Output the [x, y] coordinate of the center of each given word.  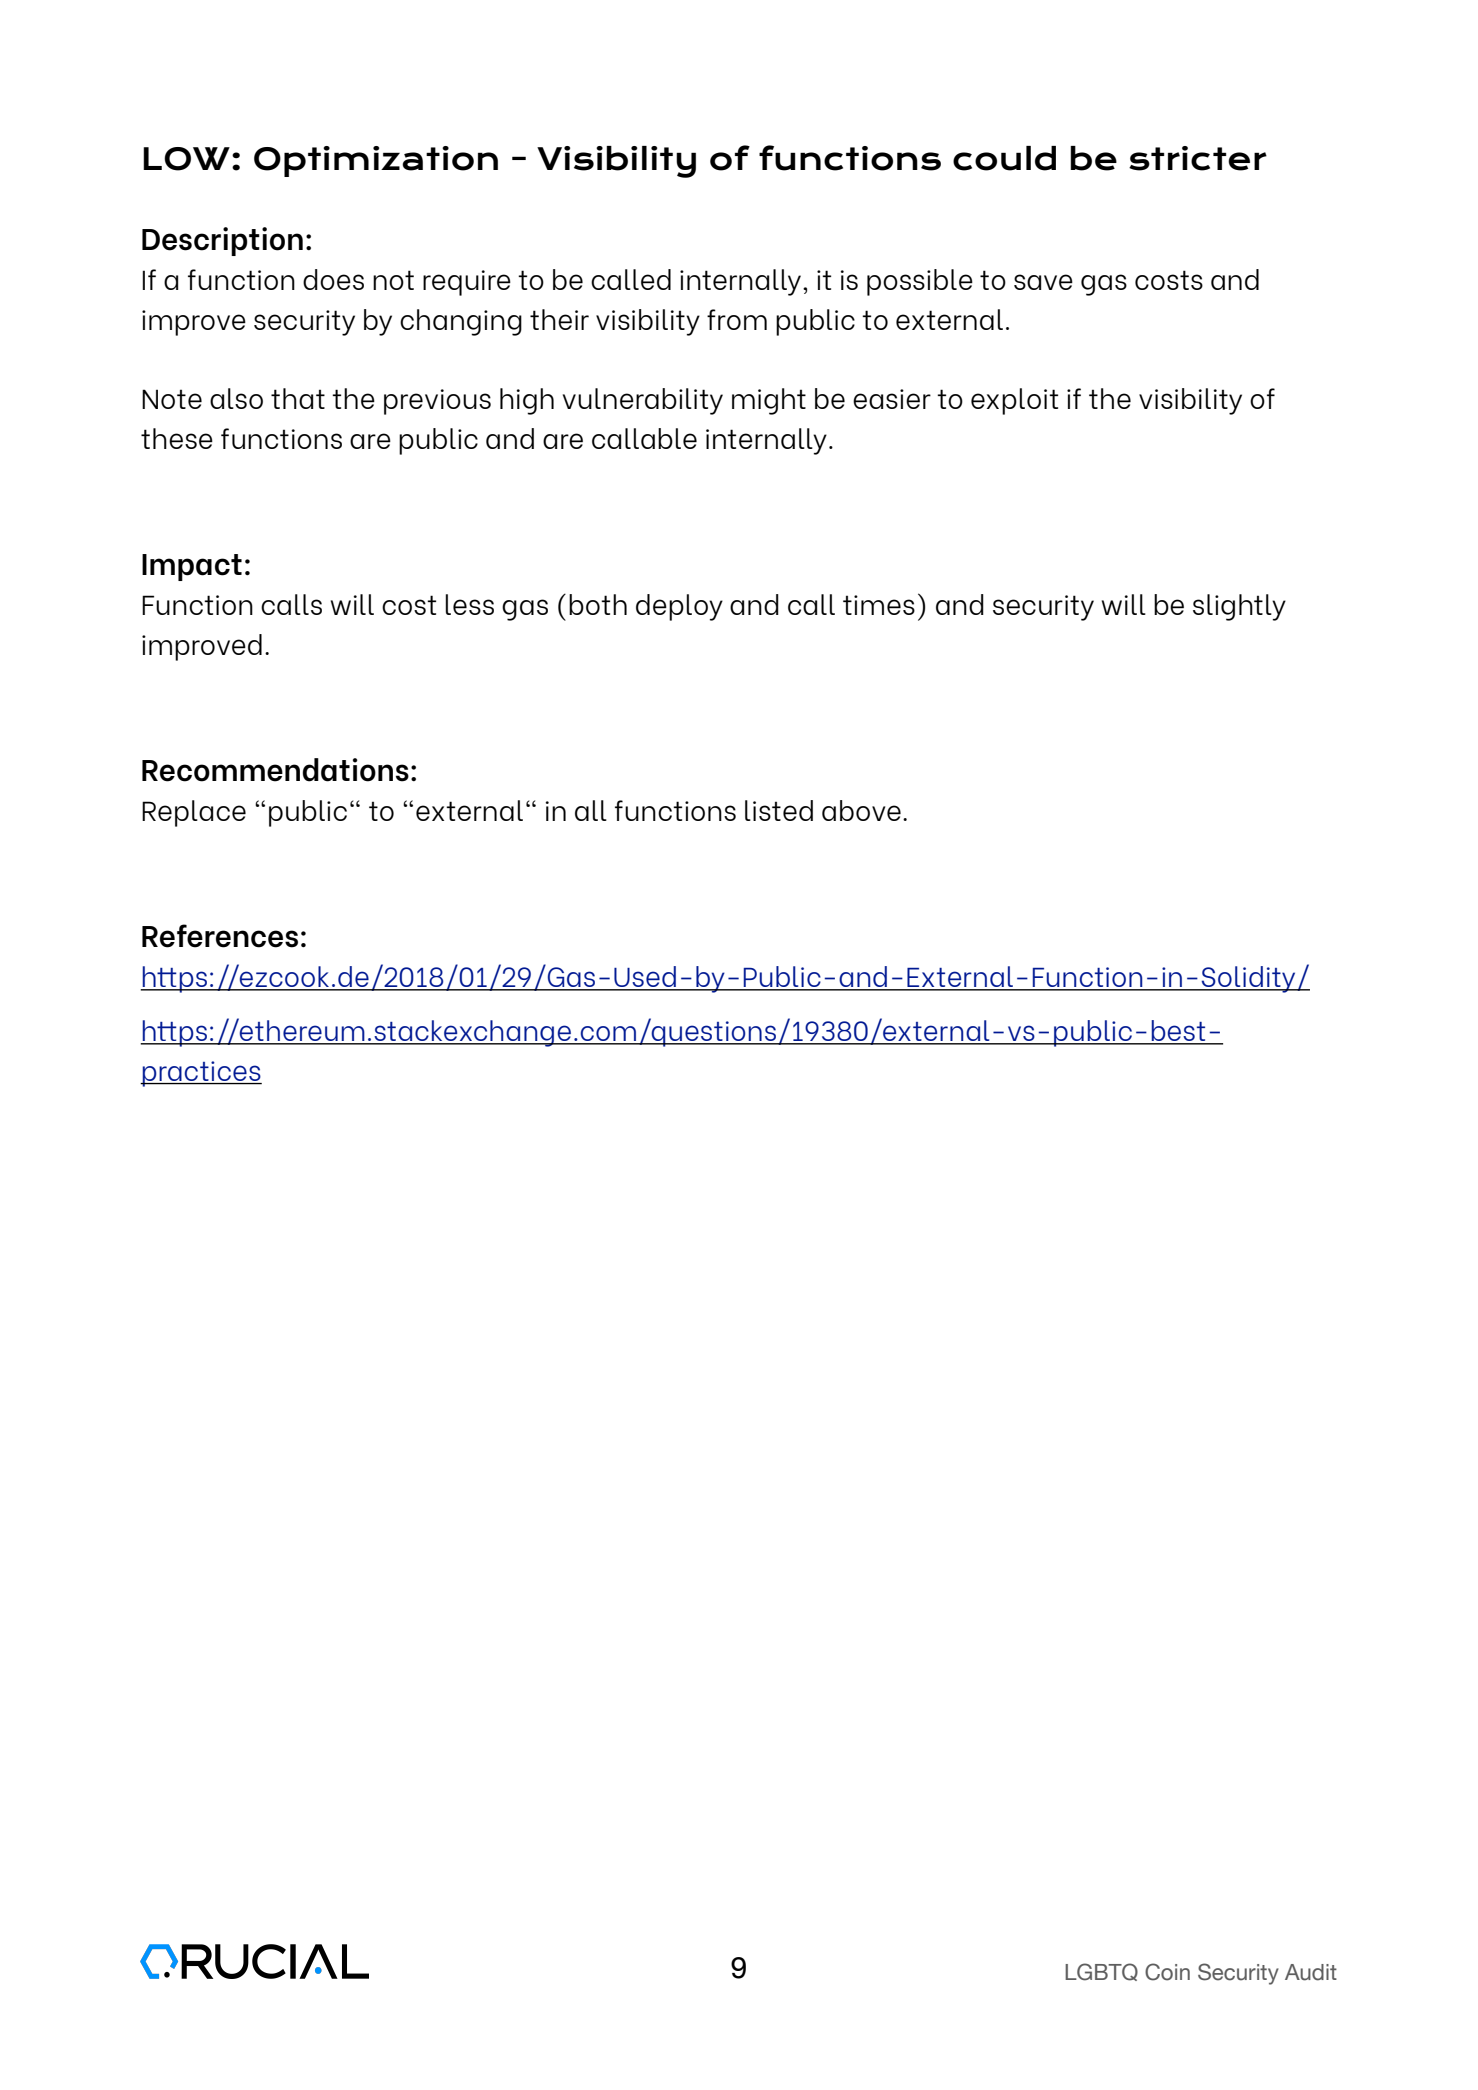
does [333, 279]
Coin [1167, 1972]
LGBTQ [1101, 1972]
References [220, 936]
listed [779, 810]
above [861, 810]
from [737, 319]
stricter [1198, 158]
